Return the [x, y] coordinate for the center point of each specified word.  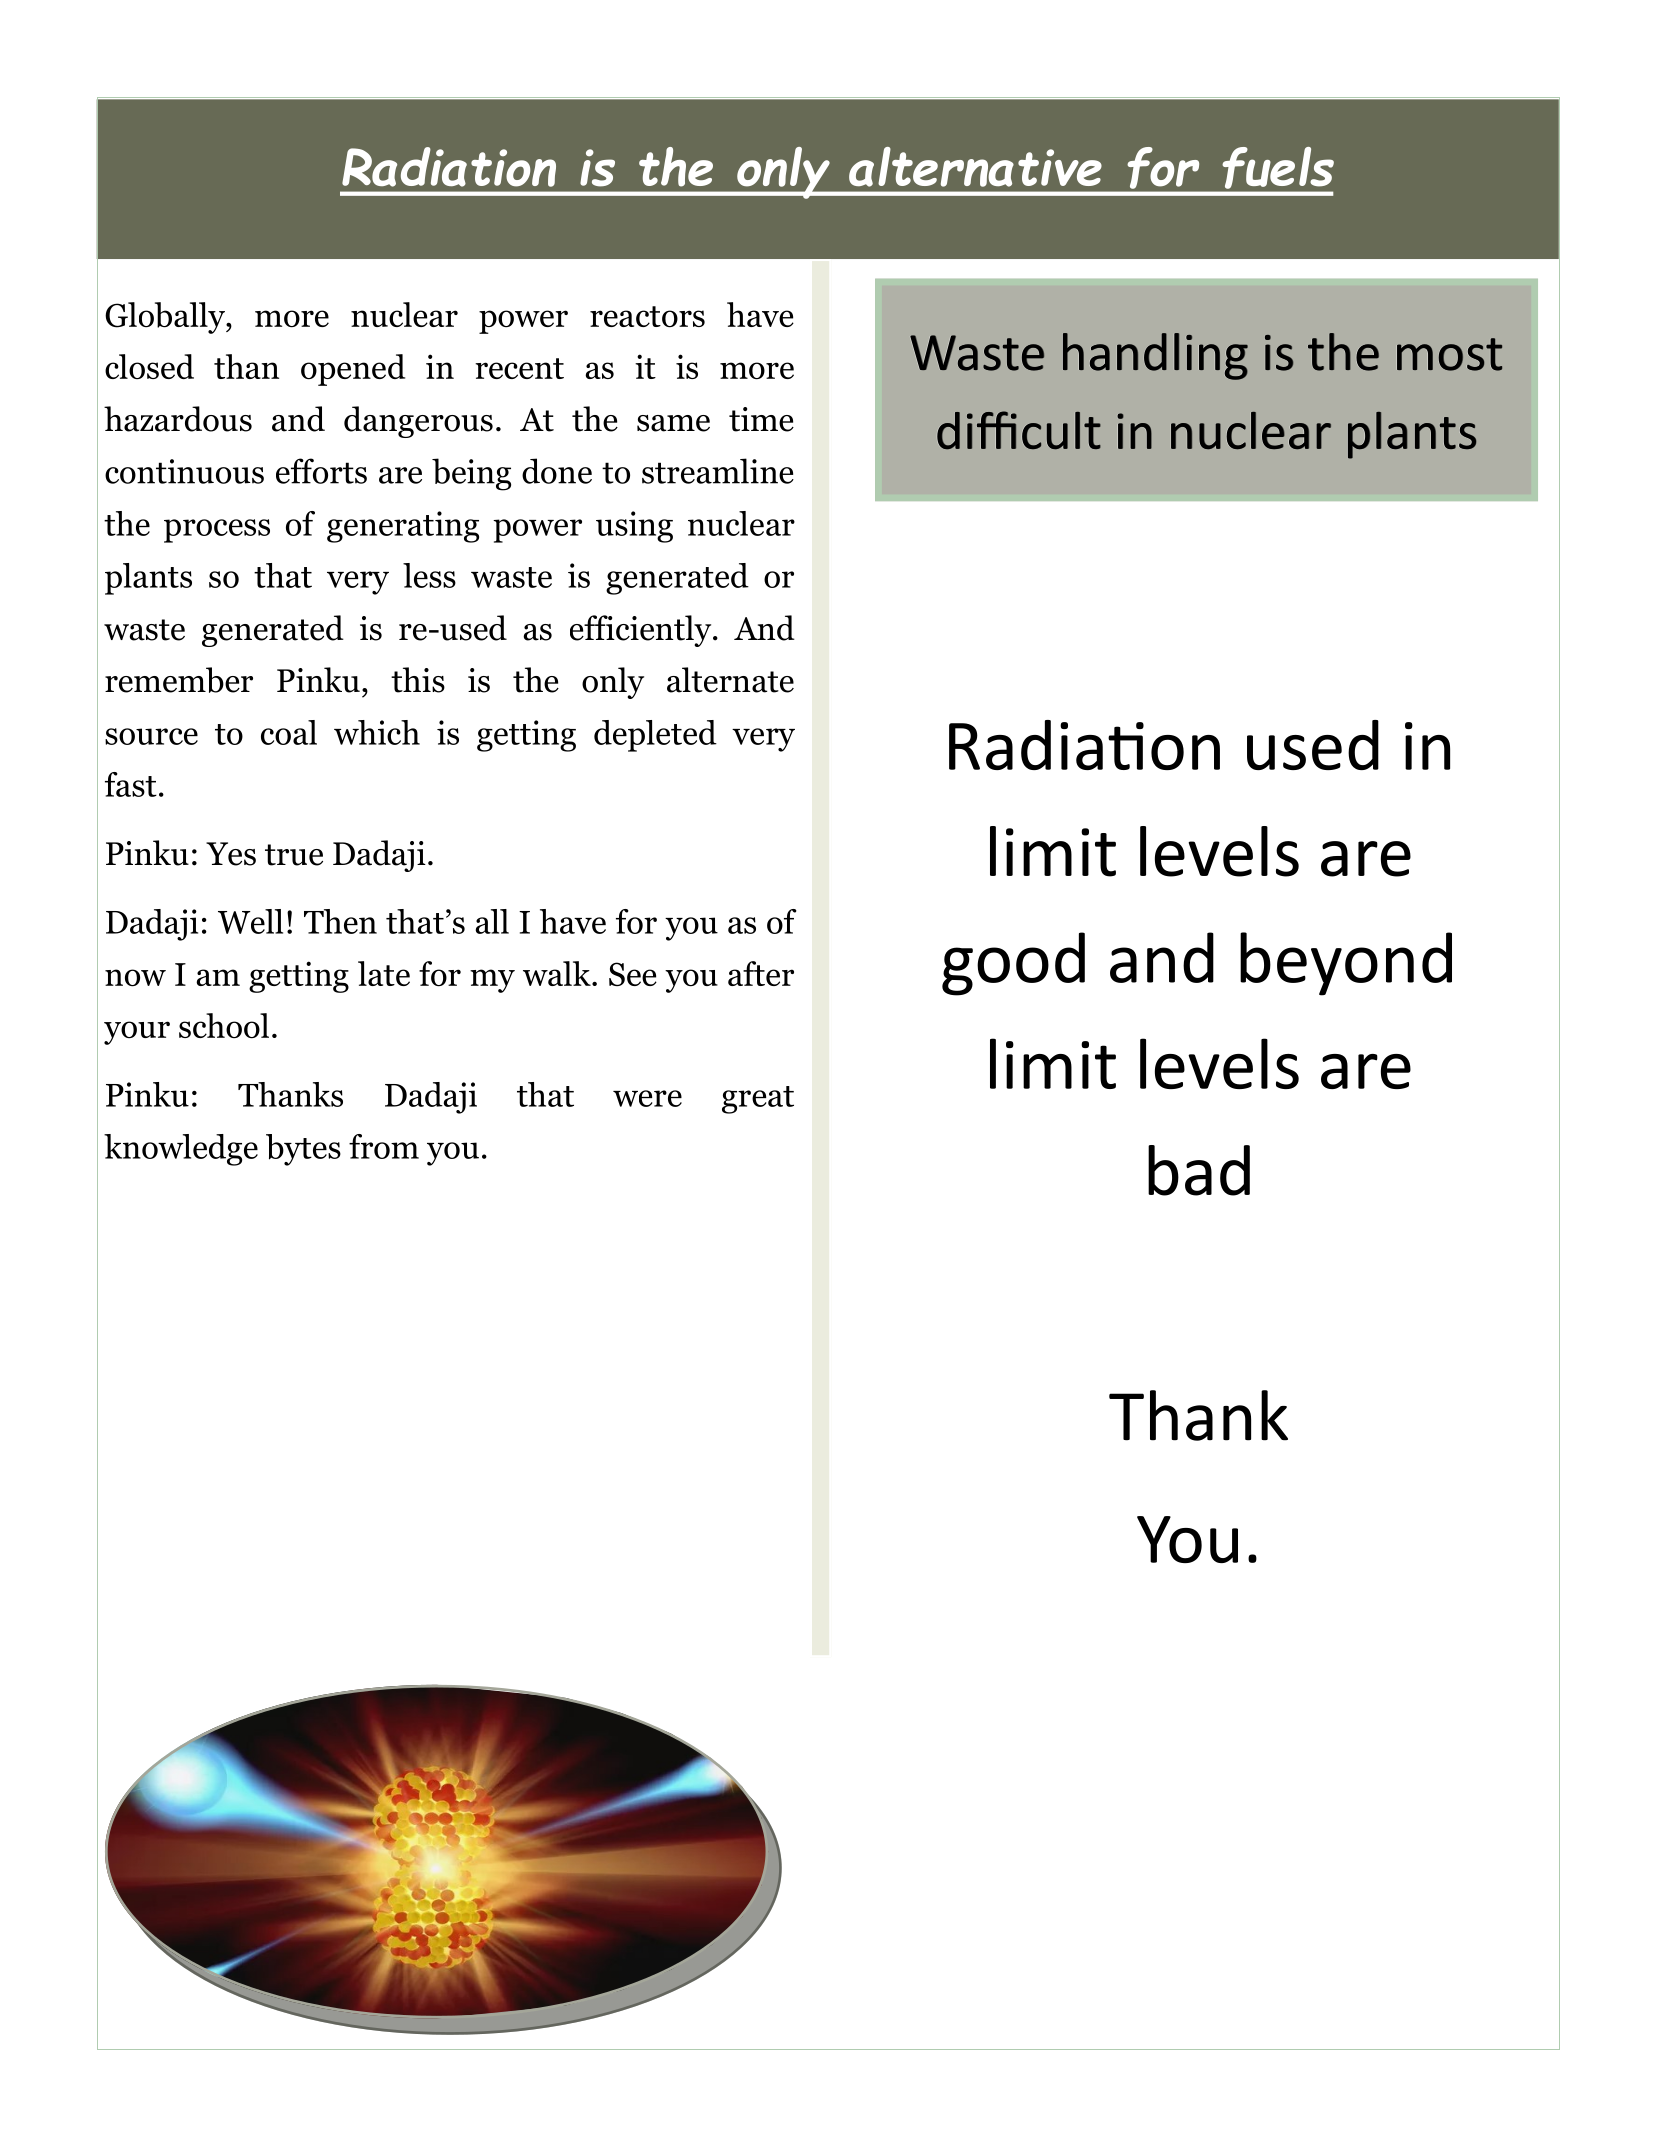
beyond [1346, 964]
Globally [166, 318]
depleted [655, 736]
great [758, 1100]
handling [1155, 356]
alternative [975, 167]
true [294, 855]
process [217, 531]
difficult [1019, 430]
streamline [718, 471]
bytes [303, 1150]
